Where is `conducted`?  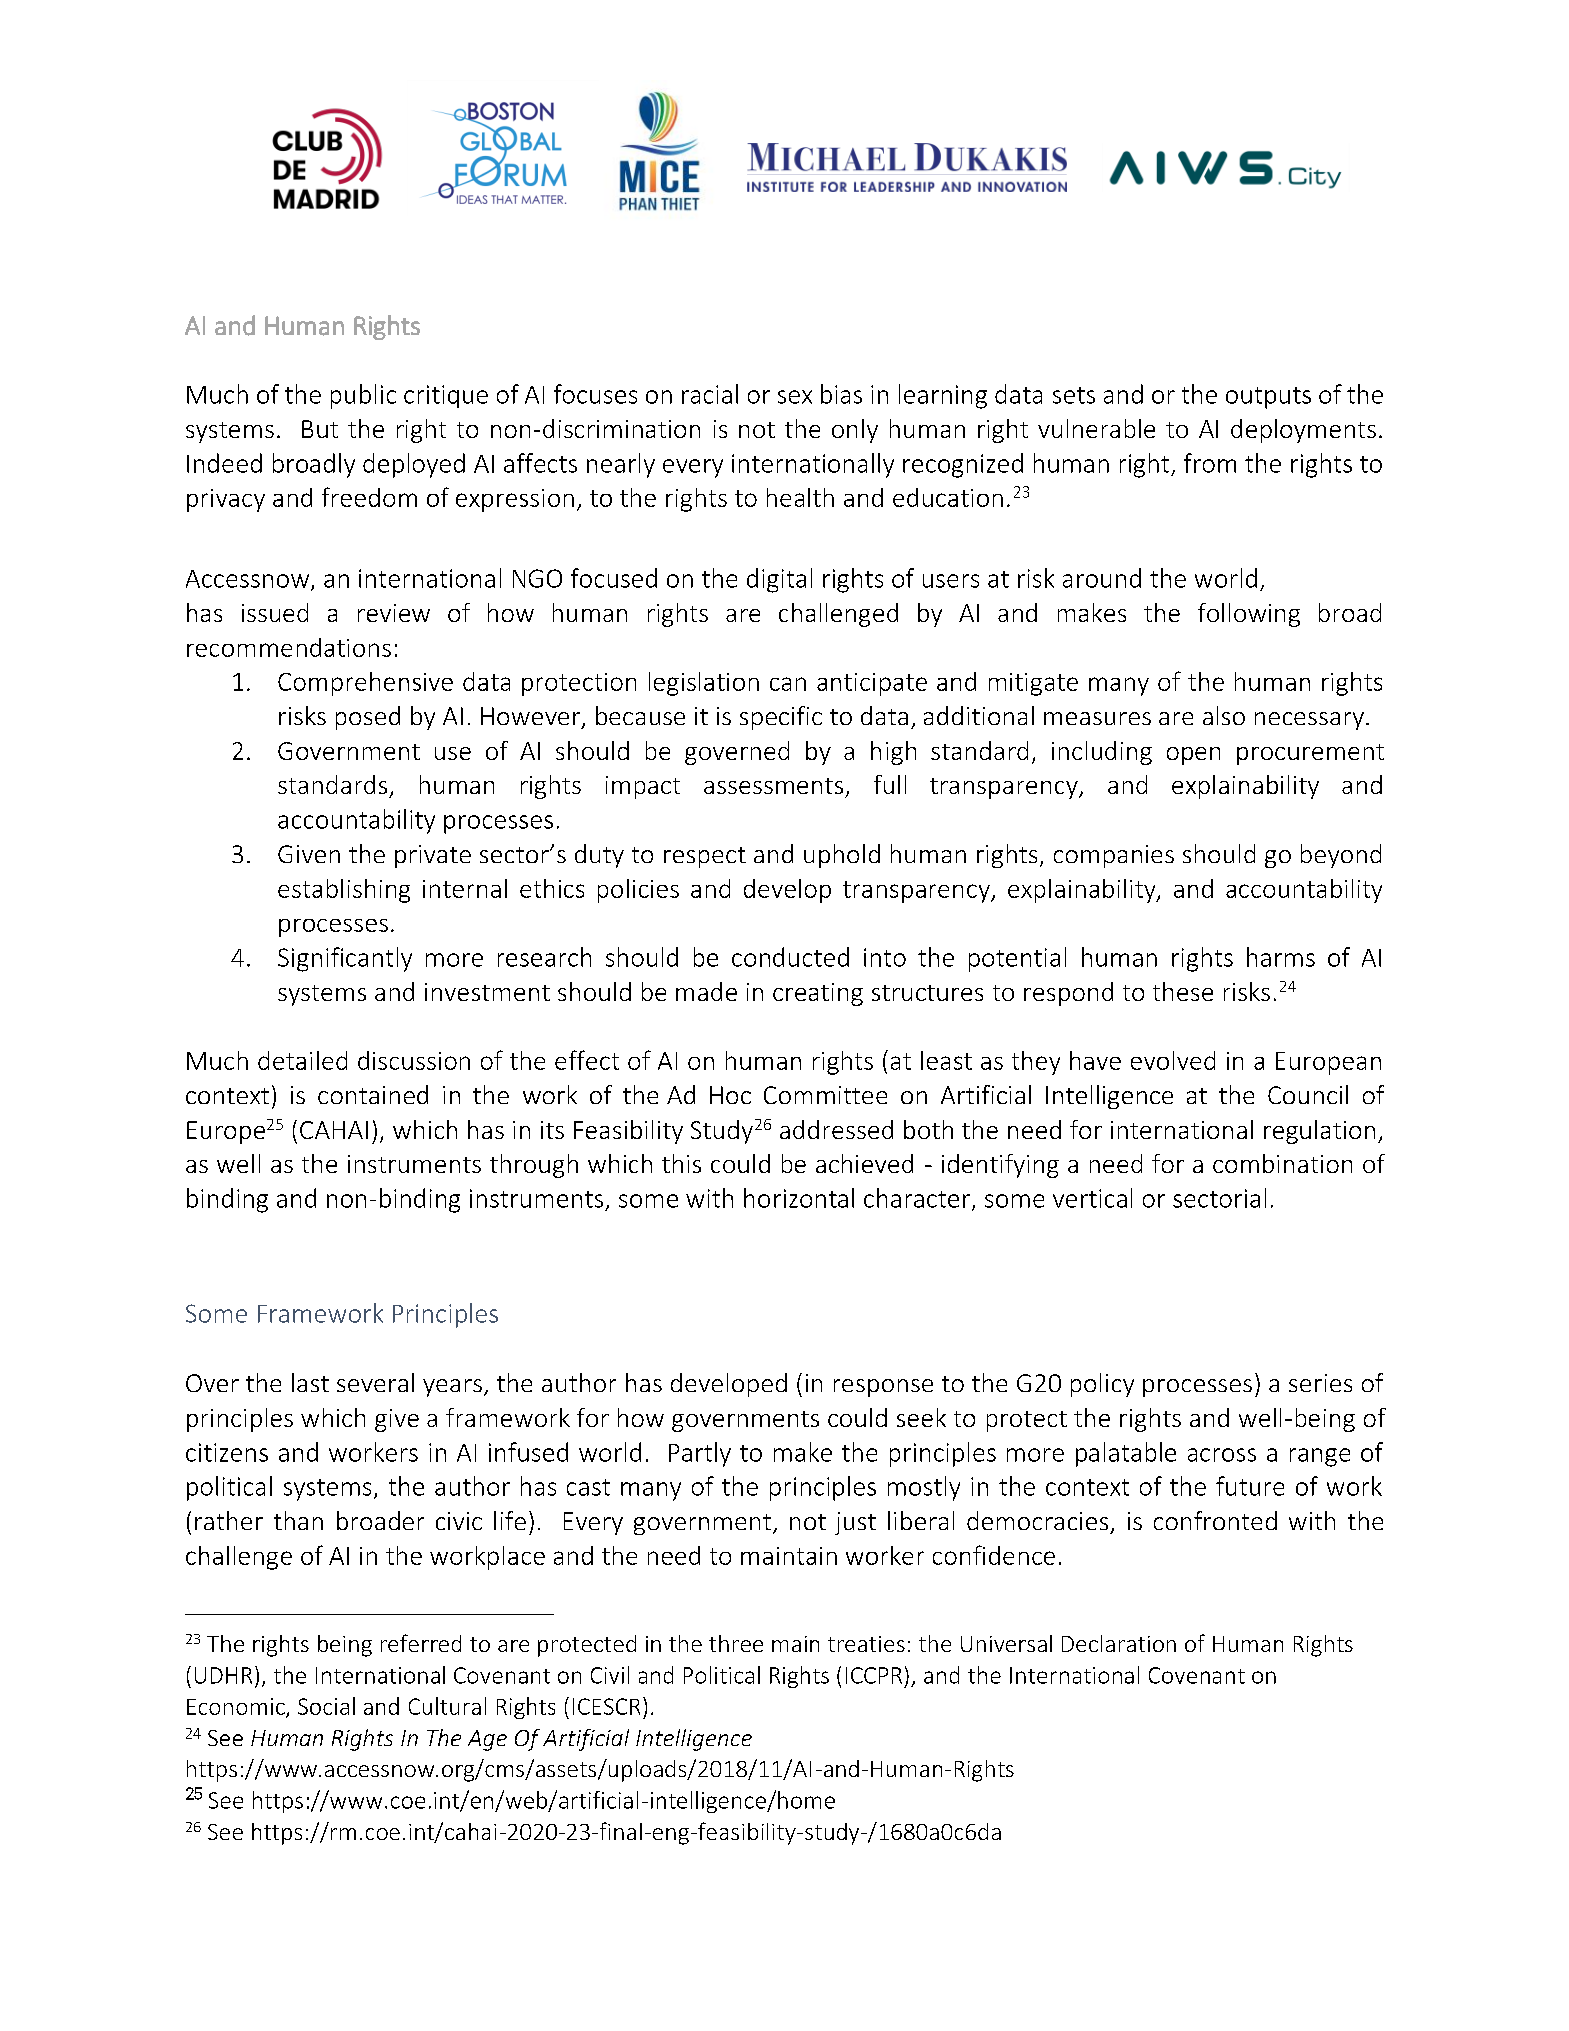 conducted is located at coordinates (790, 957).
